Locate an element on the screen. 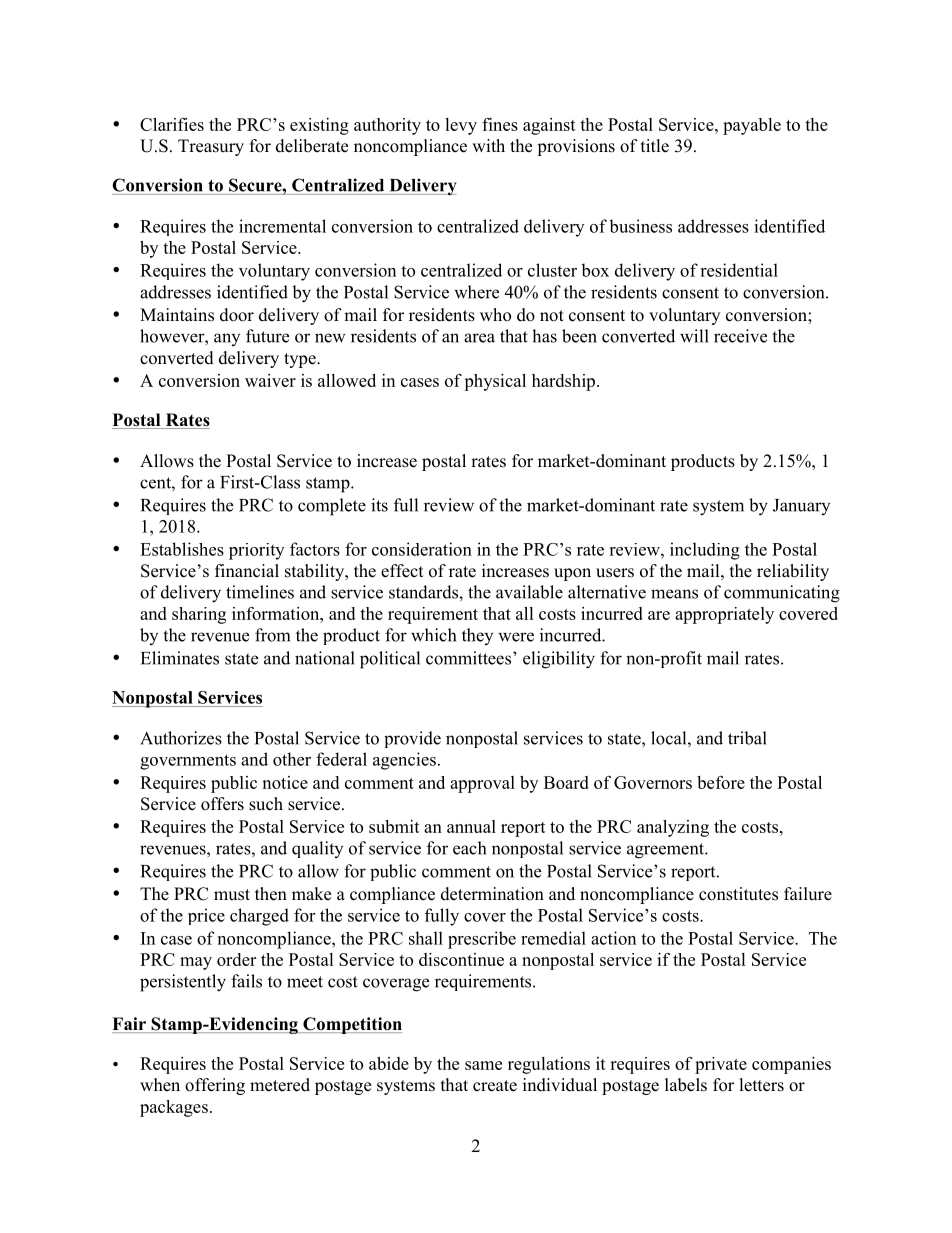 This screenshot has height=1233, width=952. determination is located at coordinates (492, 894).
